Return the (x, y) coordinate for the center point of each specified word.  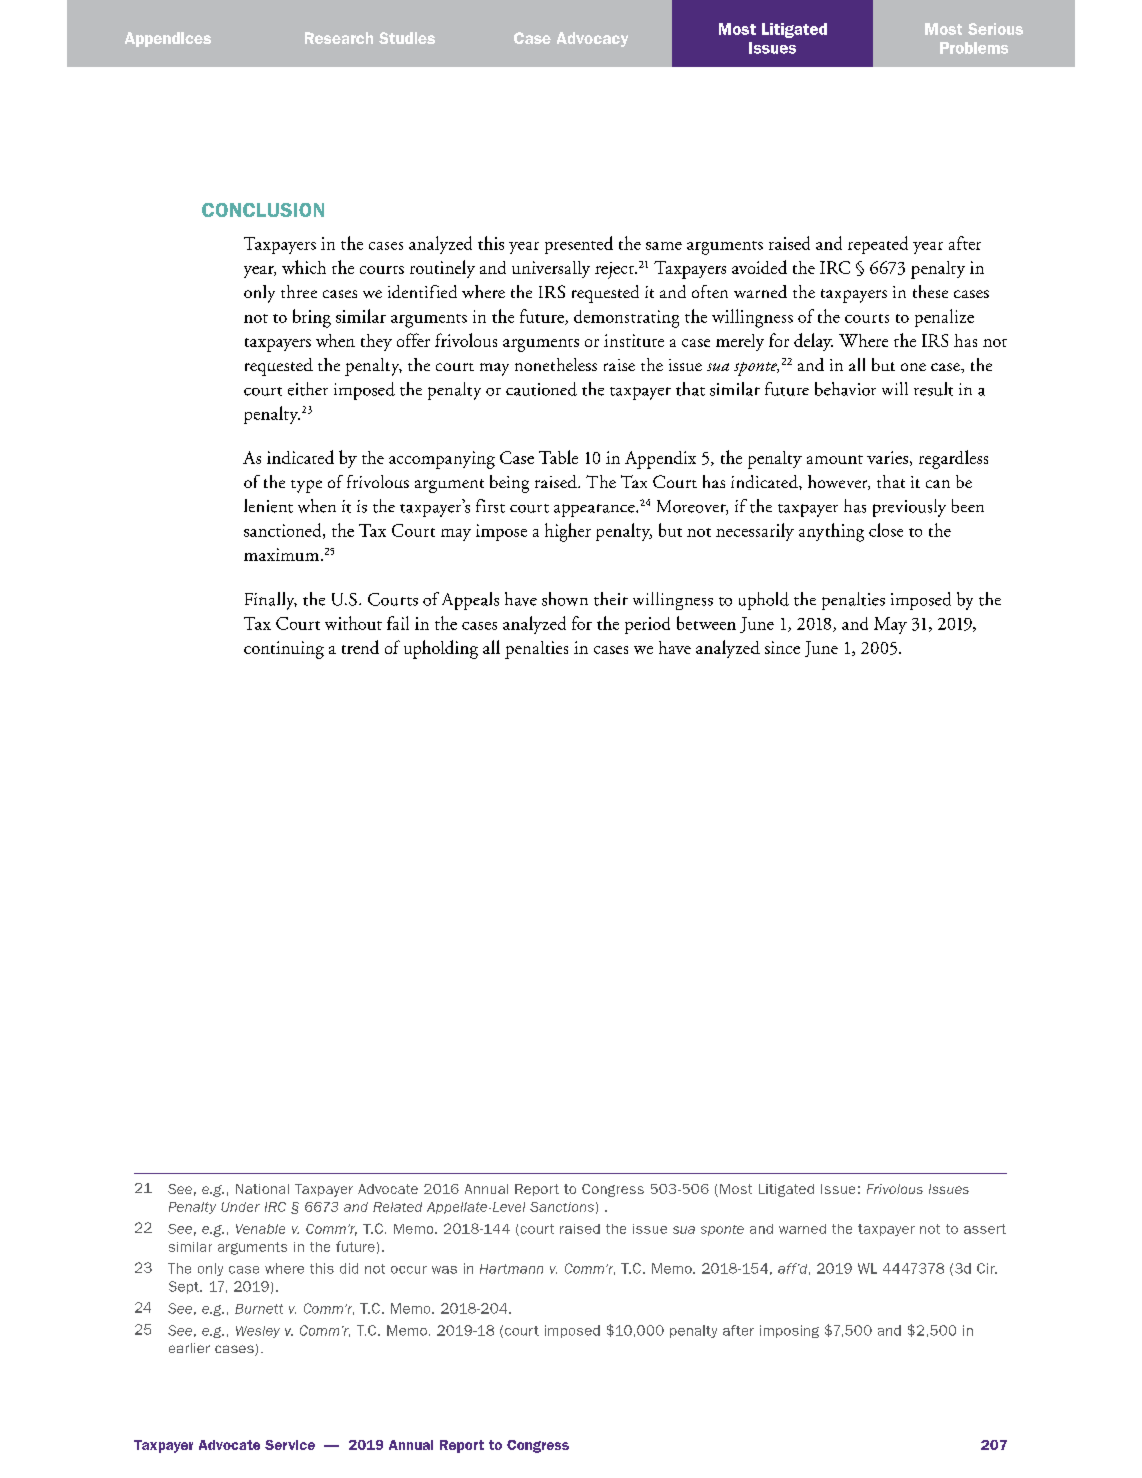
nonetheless (556, 364)
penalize (944, 318)
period (647, 625)
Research (339, 38)
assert (985, 1229)
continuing (284, 650)
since (782, 647)
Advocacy (592, 39)
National (262, 1189)
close (886, 530)
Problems (974, 48)
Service (290, 1445)
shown (565, 599)
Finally (271, 601)
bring (312, 318)
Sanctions (562, 1207)
